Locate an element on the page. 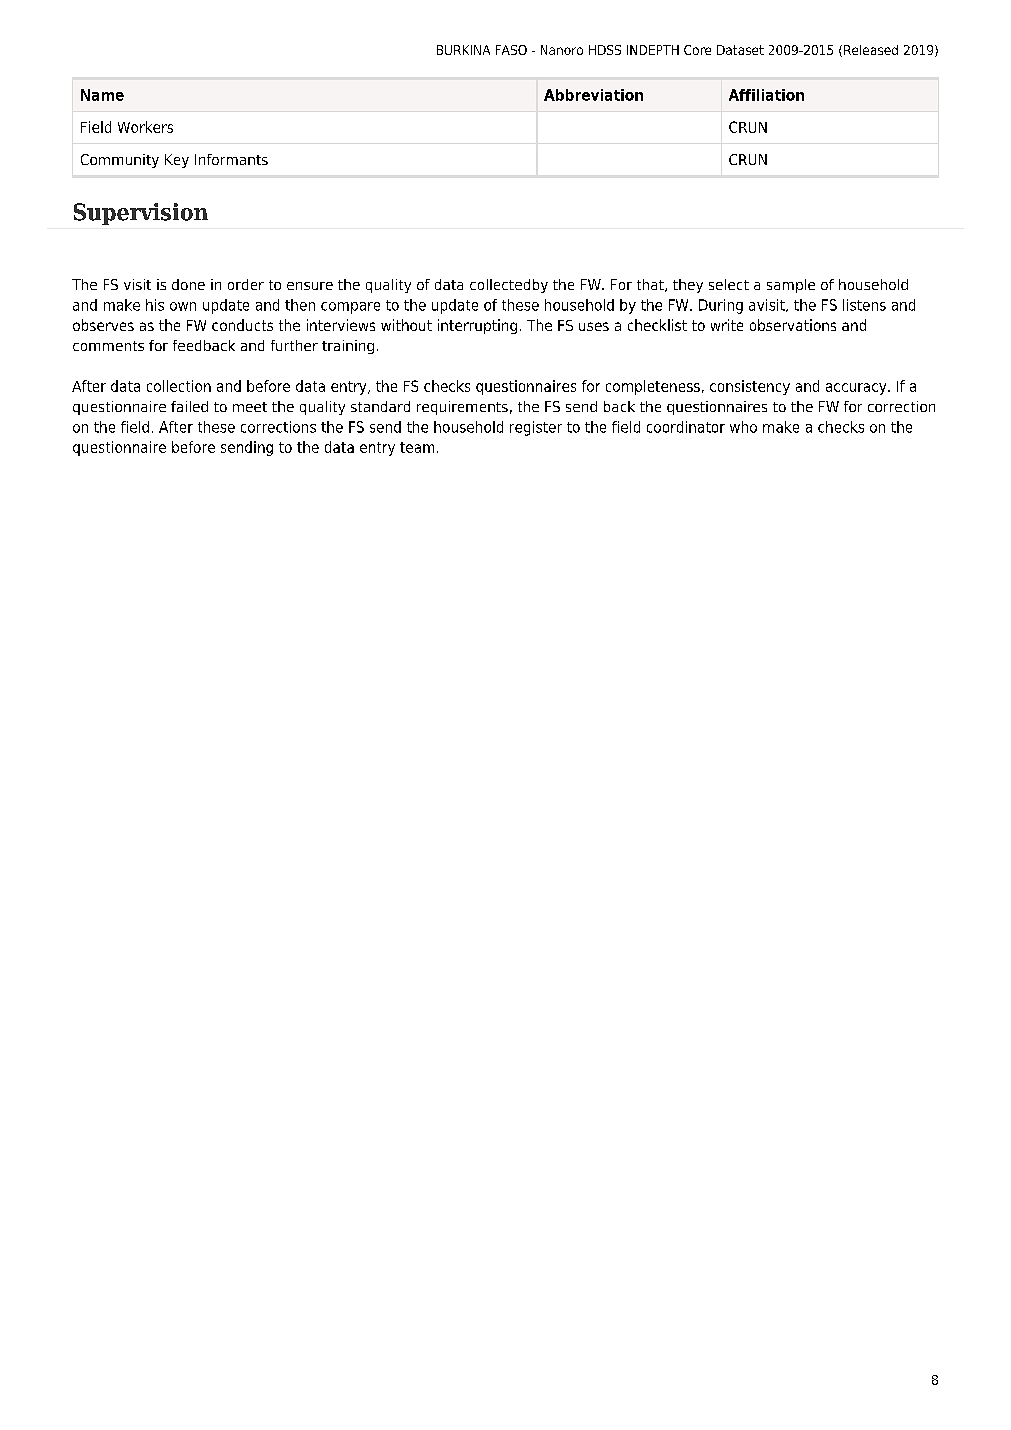 This page has width=1011, height=1430. Affiliation is located at coordinates (766, 95).
